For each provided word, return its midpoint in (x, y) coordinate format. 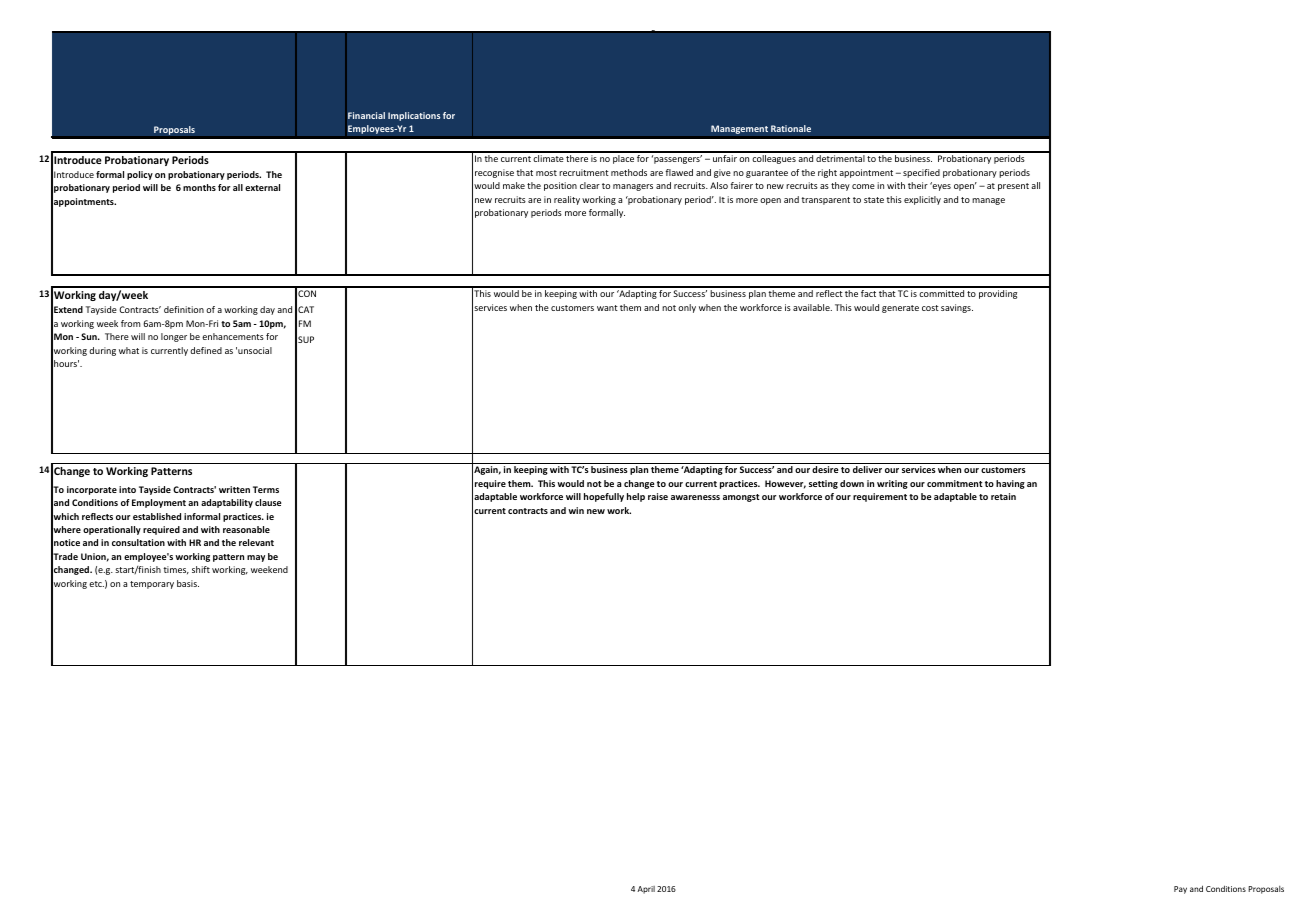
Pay (1180, 890)
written (234, 489)
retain (1003, 496)
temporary (152, 585)
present (1013, 187)
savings (957, 308)
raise (658, 496)
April (646, 890)
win (576, 510)
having (1010, 484)
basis (188, 583)
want (607, 308)
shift (201, 569)
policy (140, 175)
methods (629, 172)
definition (184, 309)
